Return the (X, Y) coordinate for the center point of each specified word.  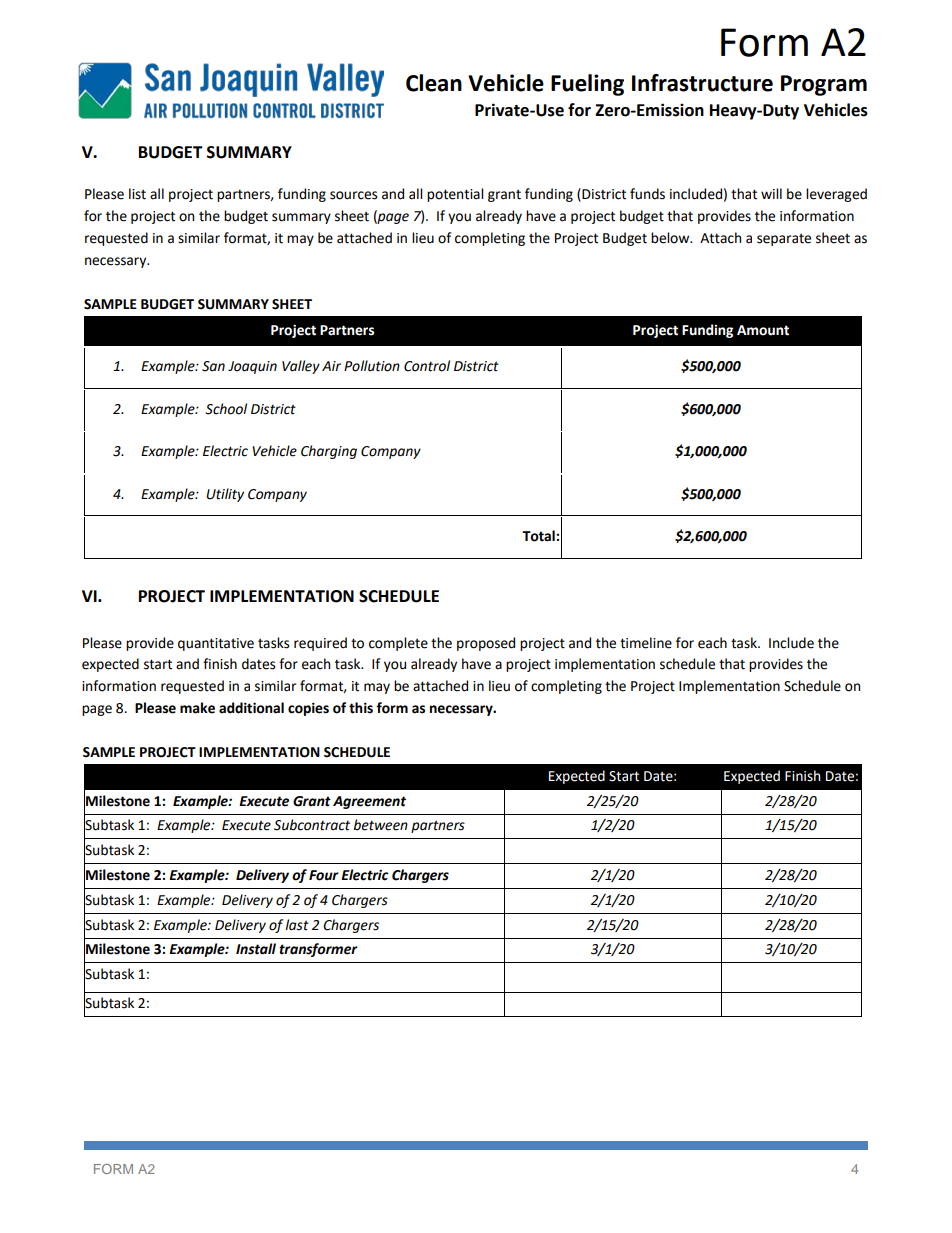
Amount (763, 330)
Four (324, 875)
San (213, 366)
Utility (225, 495)
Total (538, 536)
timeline (646, 643)
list (137, 194)
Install (256, 949)
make (197, 708)
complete (398, 644)
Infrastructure (702, 83)
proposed (486, 644)
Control (427, 366)
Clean (434, 83)
